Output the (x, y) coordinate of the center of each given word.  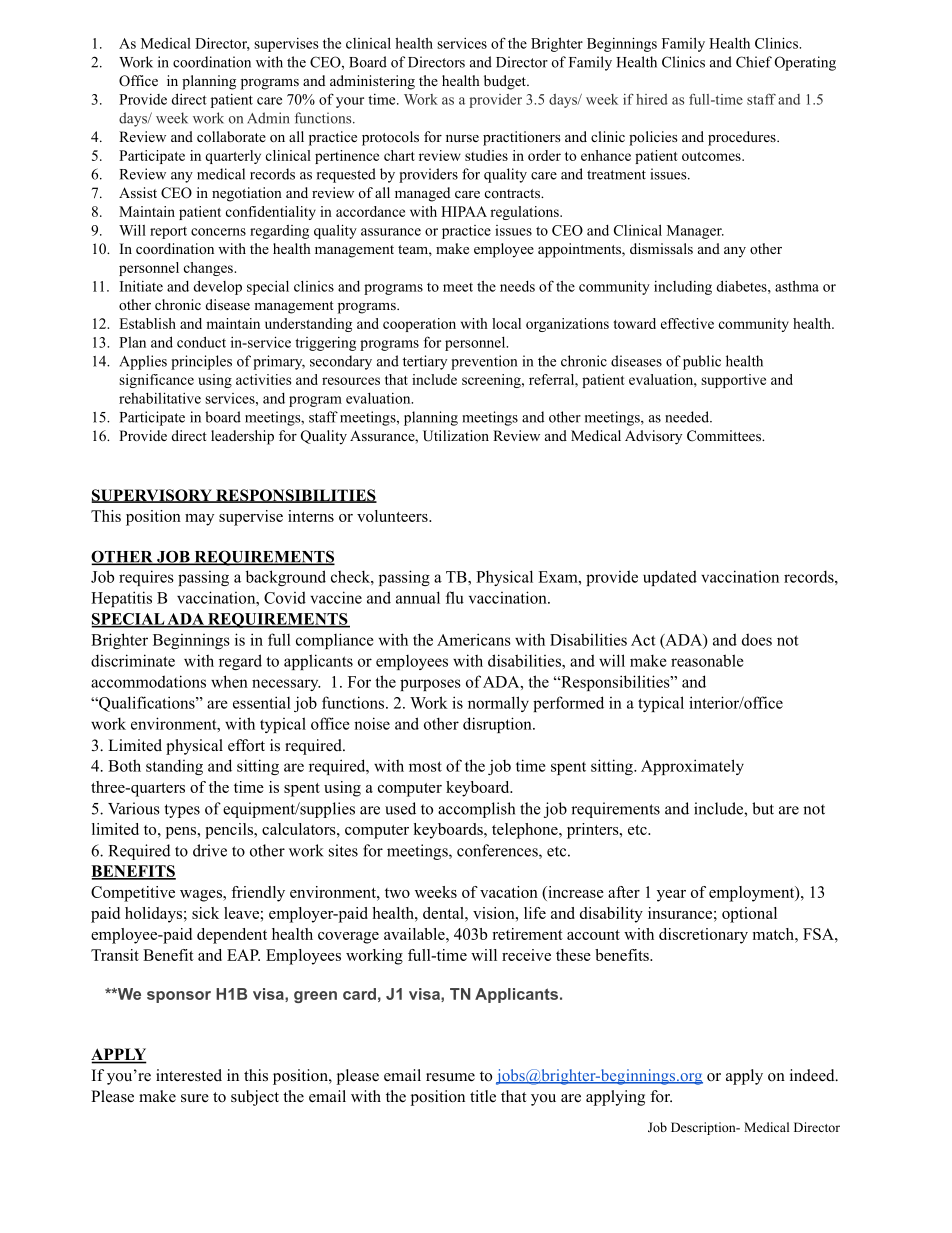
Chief (754, 62)
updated (670, 578)
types (182, 811)
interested (189, 1075)
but (763, 808)
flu (455, 597)
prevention (484, 362)
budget (506, 82)
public (702, 362)
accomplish (476, 810)
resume (450, 1077)
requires (146, 578)
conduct (201, 342)
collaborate (231, 137)
